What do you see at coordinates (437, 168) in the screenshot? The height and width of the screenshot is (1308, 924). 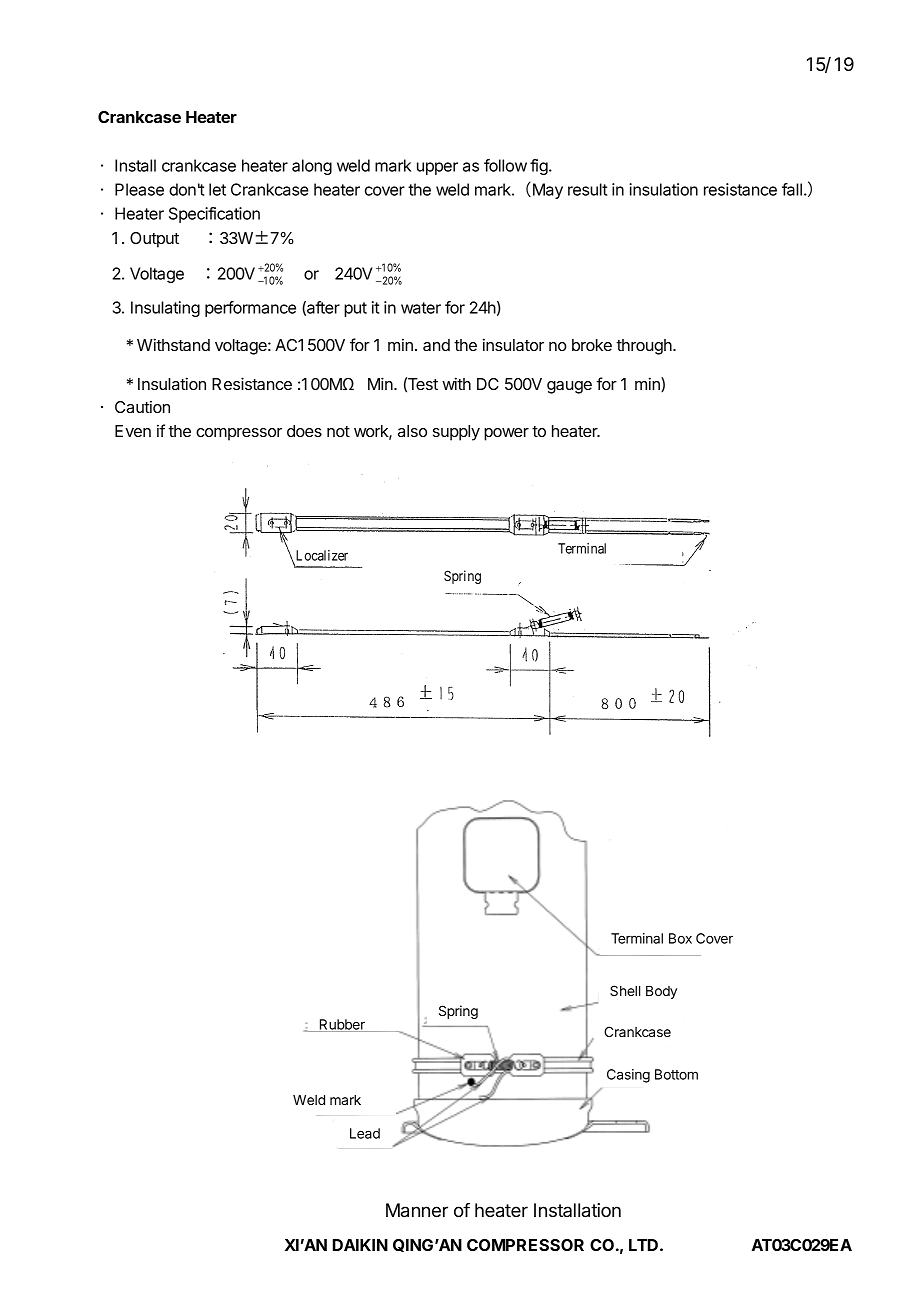 I see `upper` at bounding box center [437, 168].
